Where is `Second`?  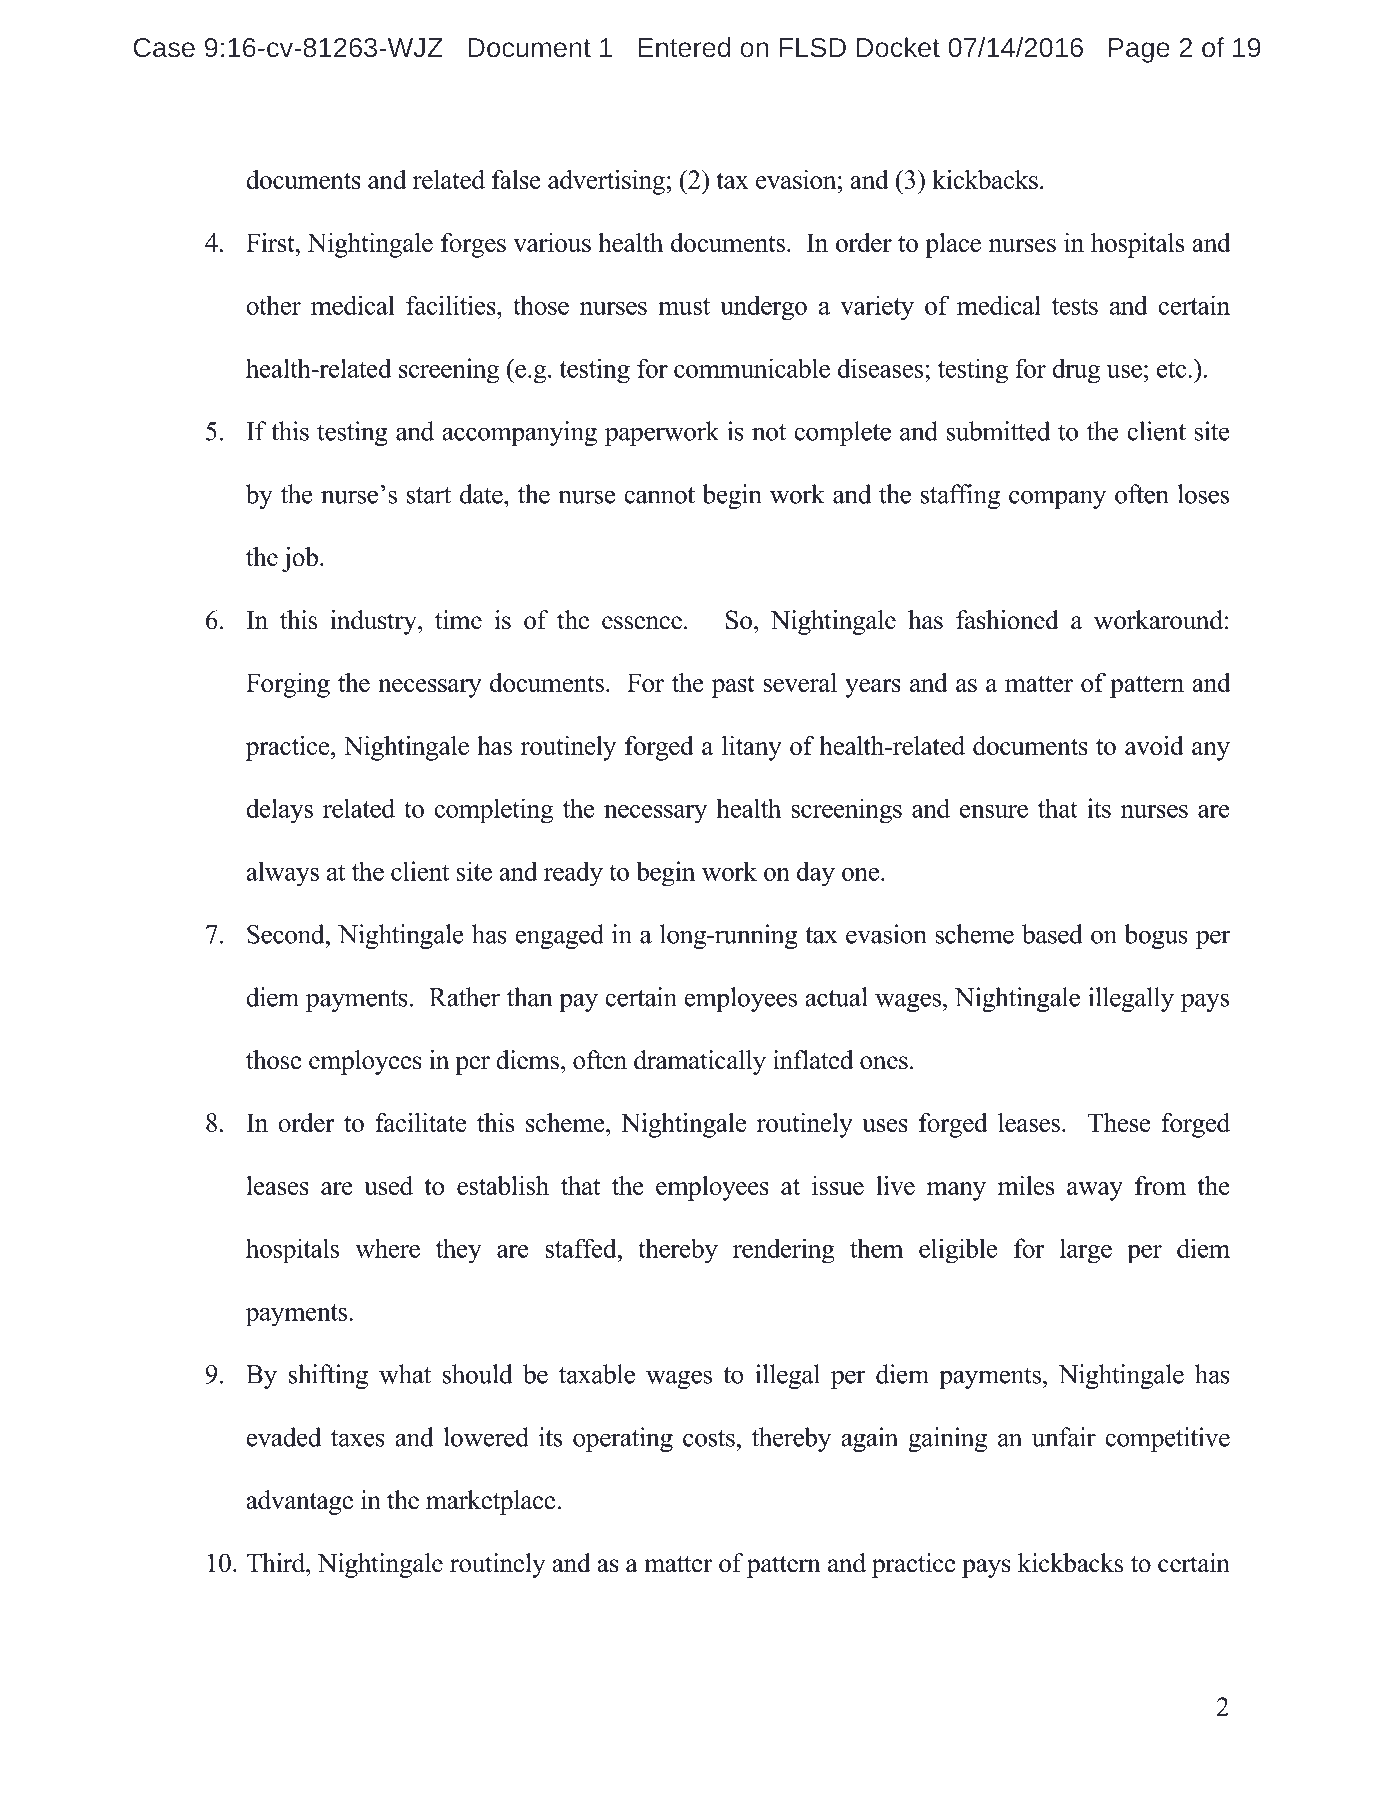 Second is located at coordinates (287, 934).
